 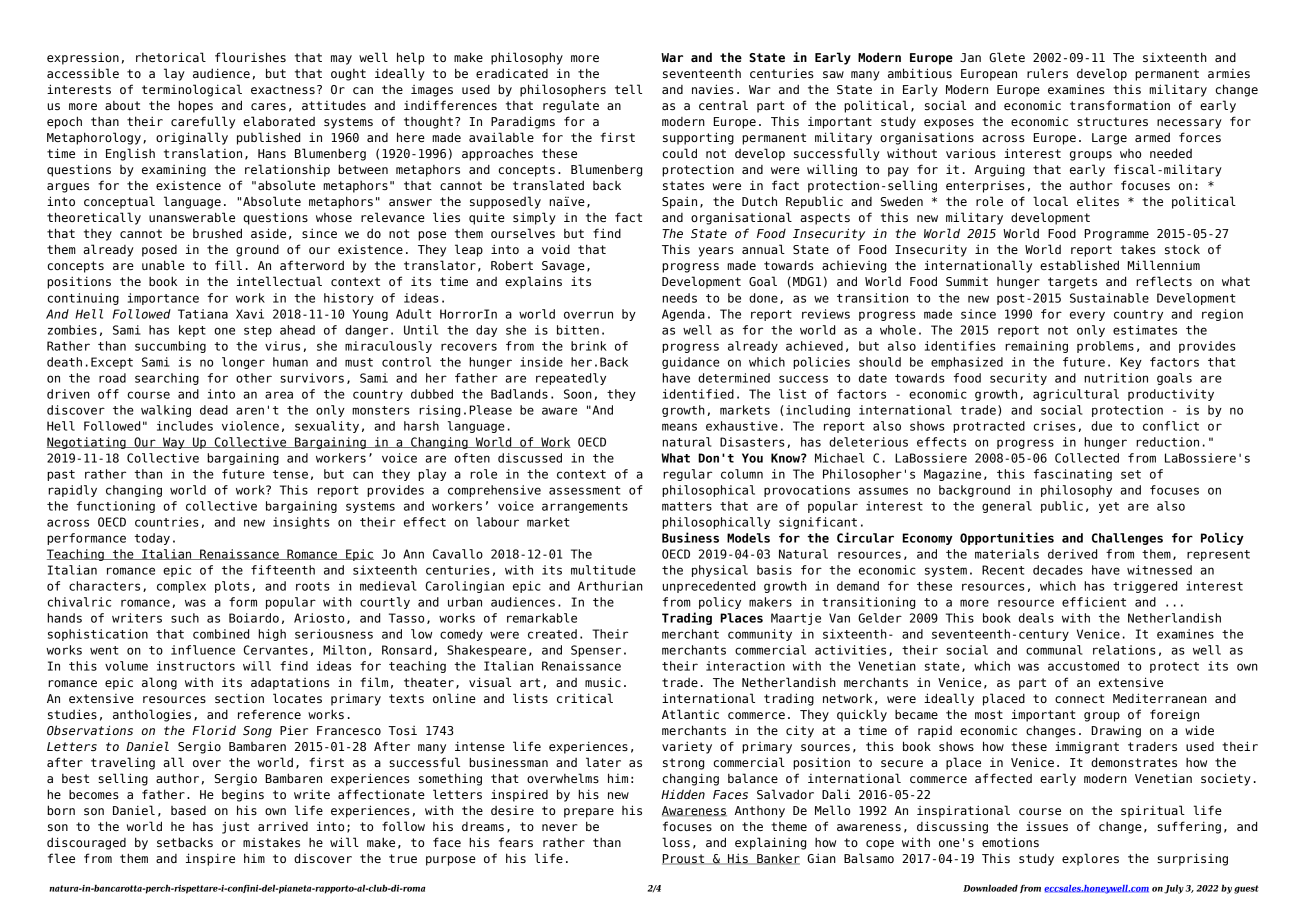 What do you see at coordinates (679, 298) in the screenshot?
I see `needs` at bounding box center [679, 298].
